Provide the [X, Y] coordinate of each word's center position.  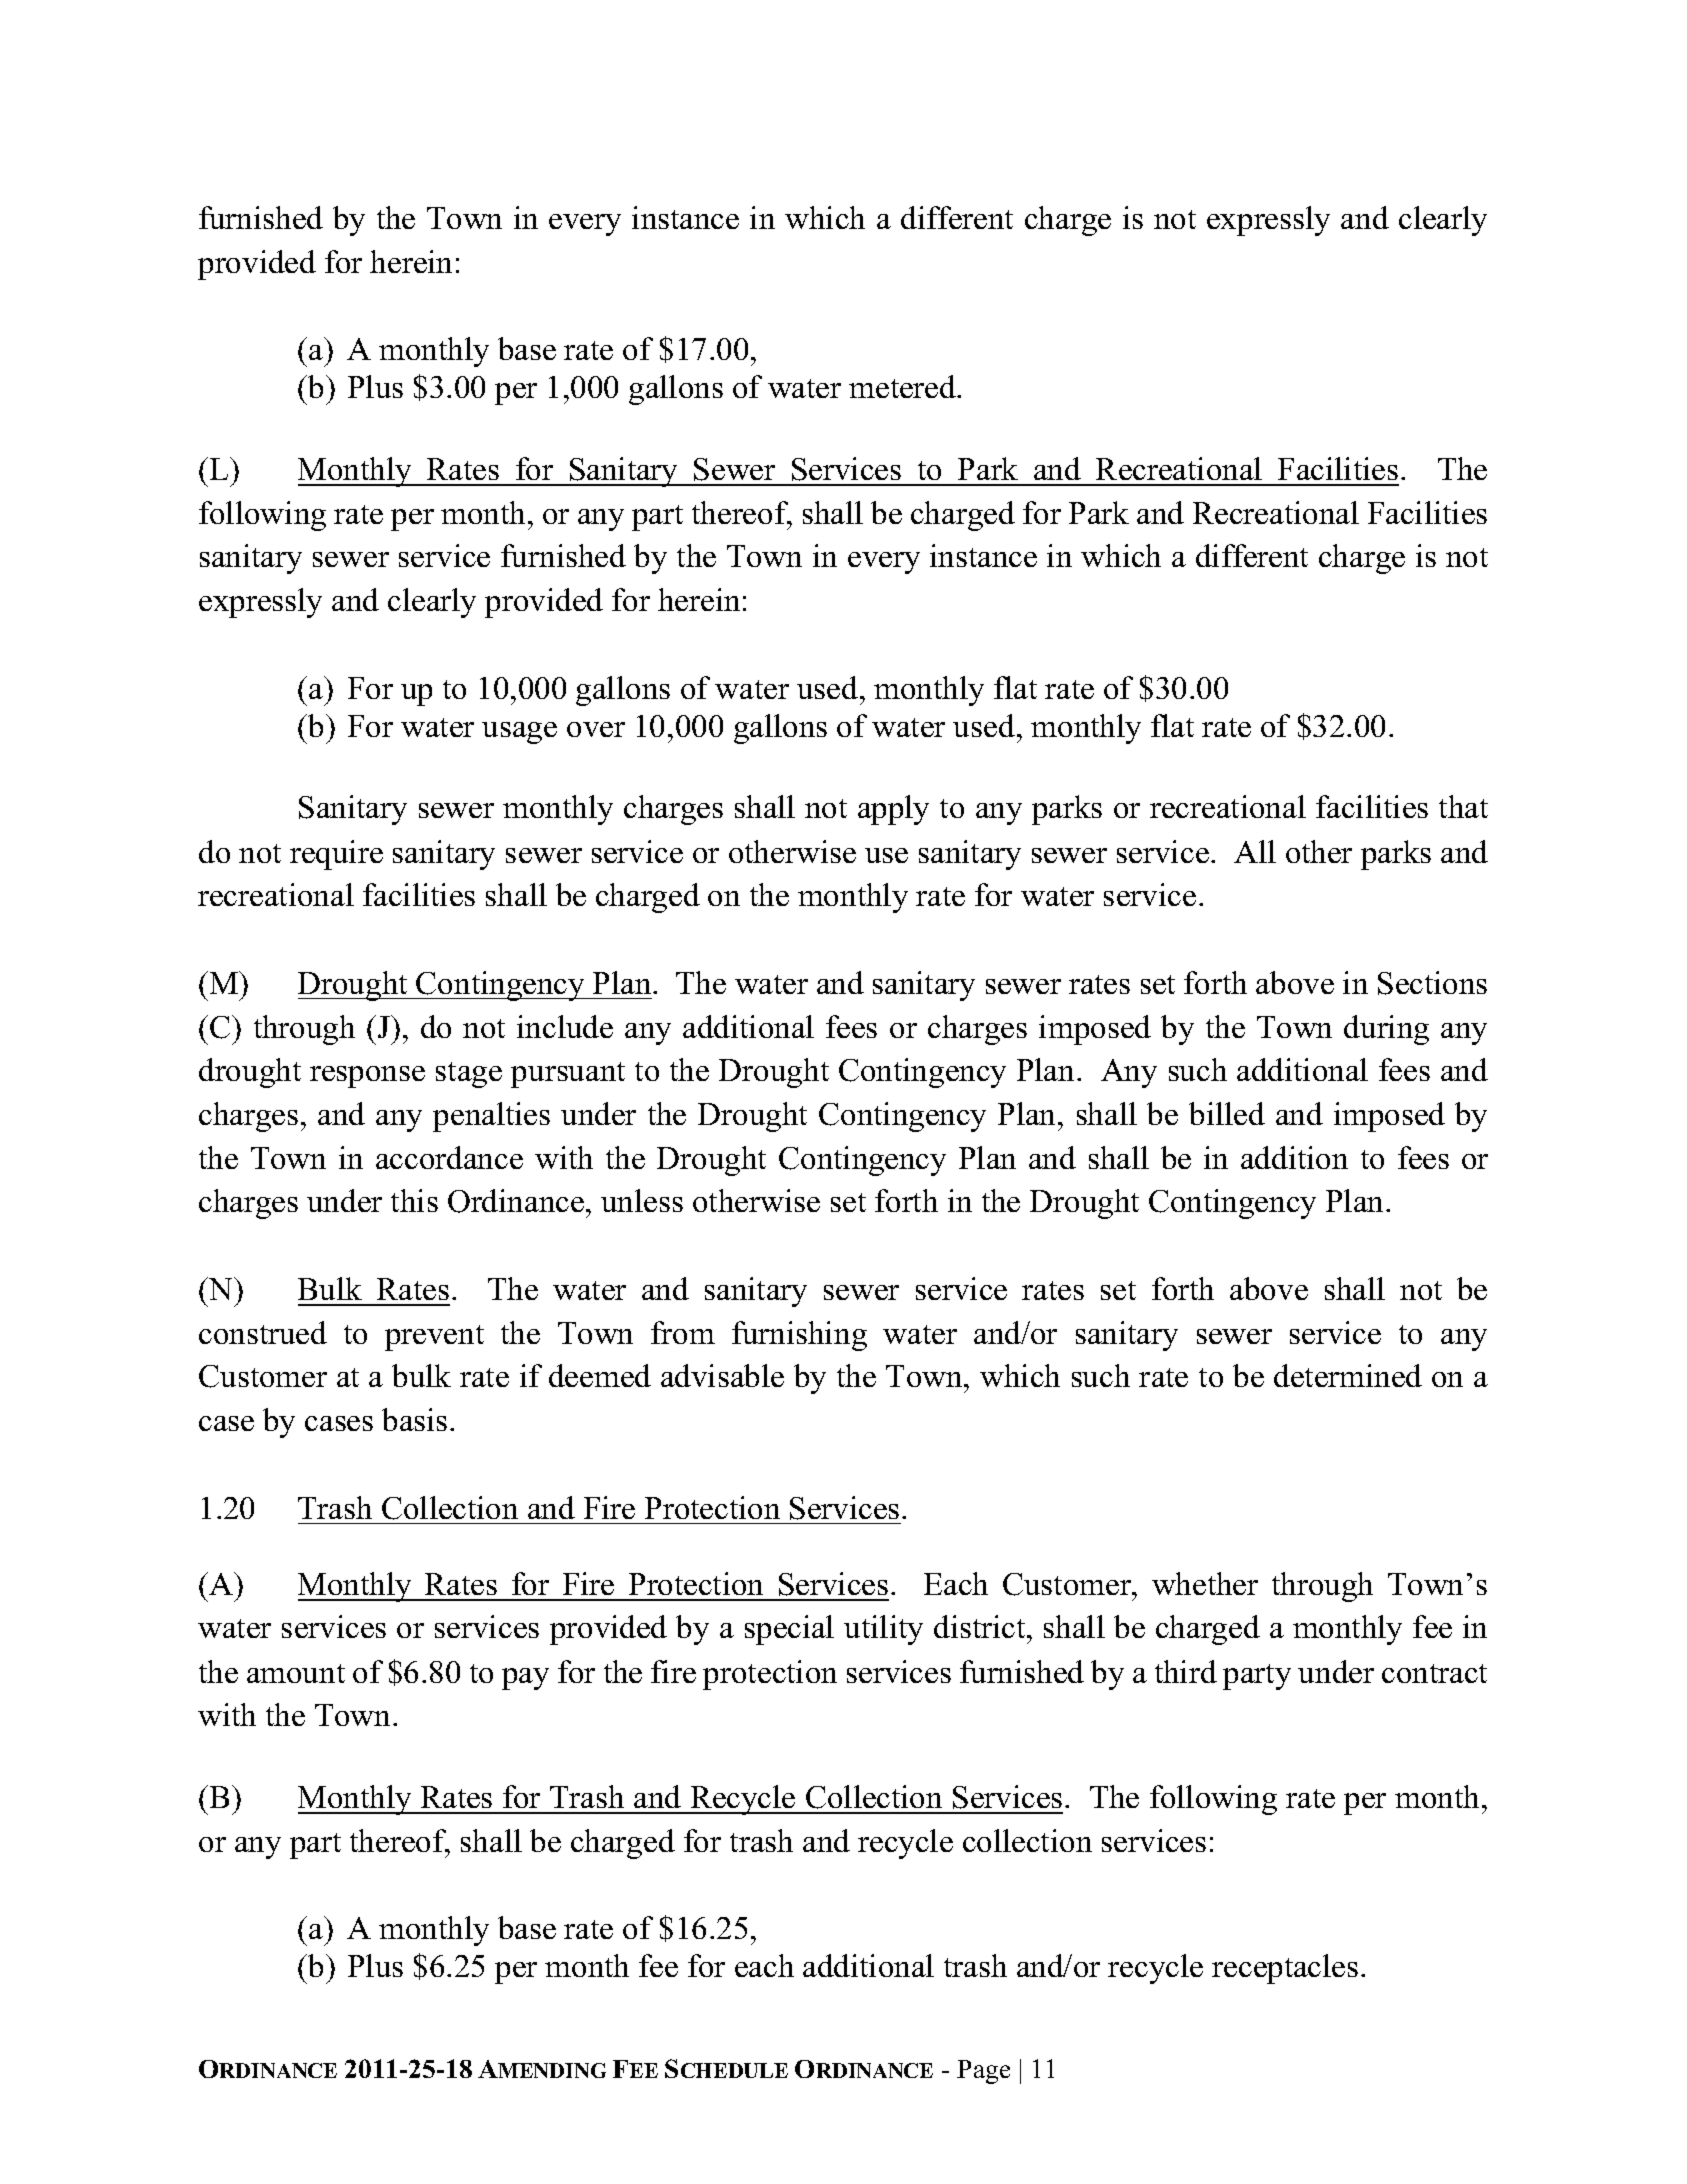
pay [525, 1679]
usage [519, 733]
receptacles [1285, 1969]
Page [983, 2072]
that [1463, 806]
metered [904, 386]
